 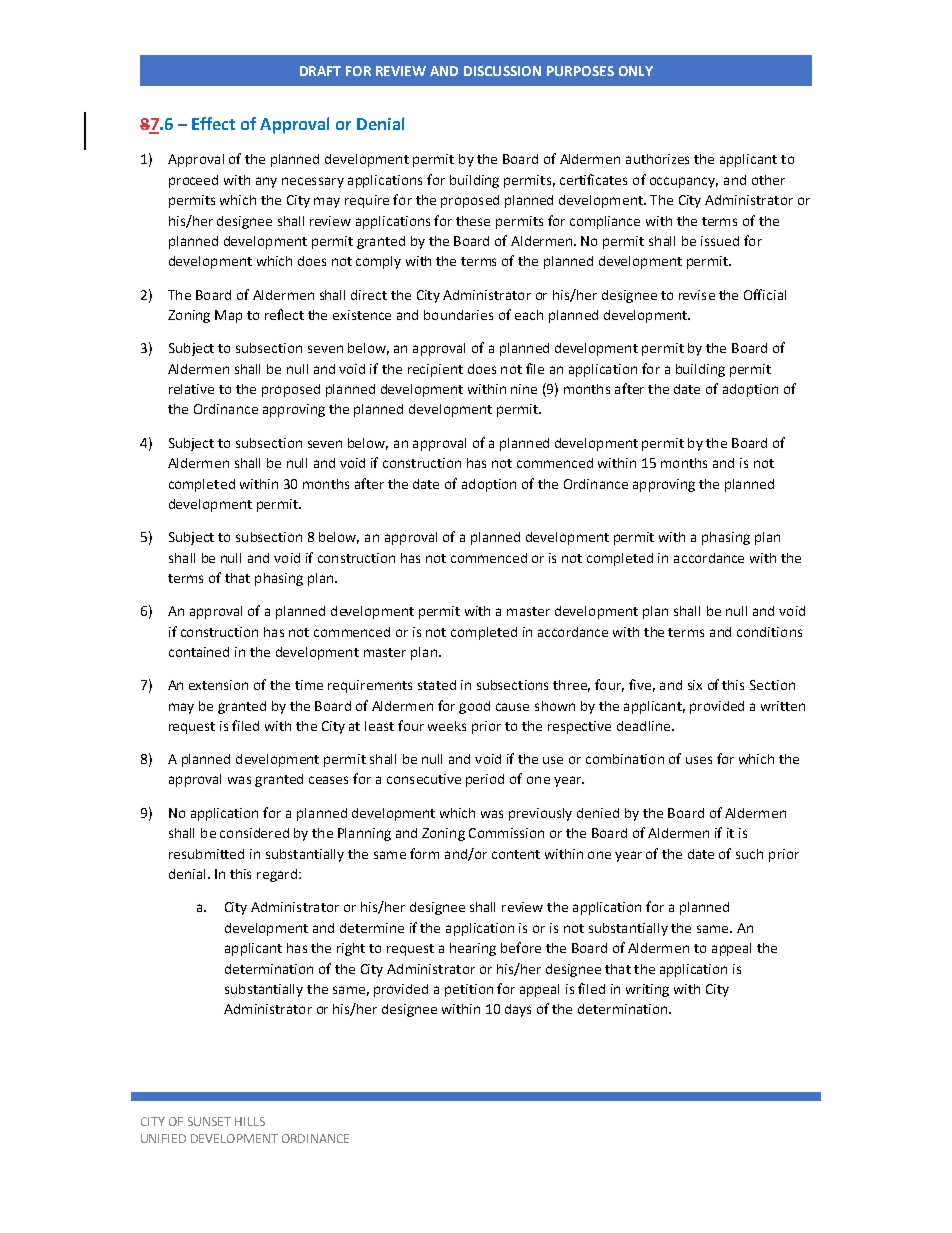 I want to click on DISCUSSION, so click(x=502, y=71).
